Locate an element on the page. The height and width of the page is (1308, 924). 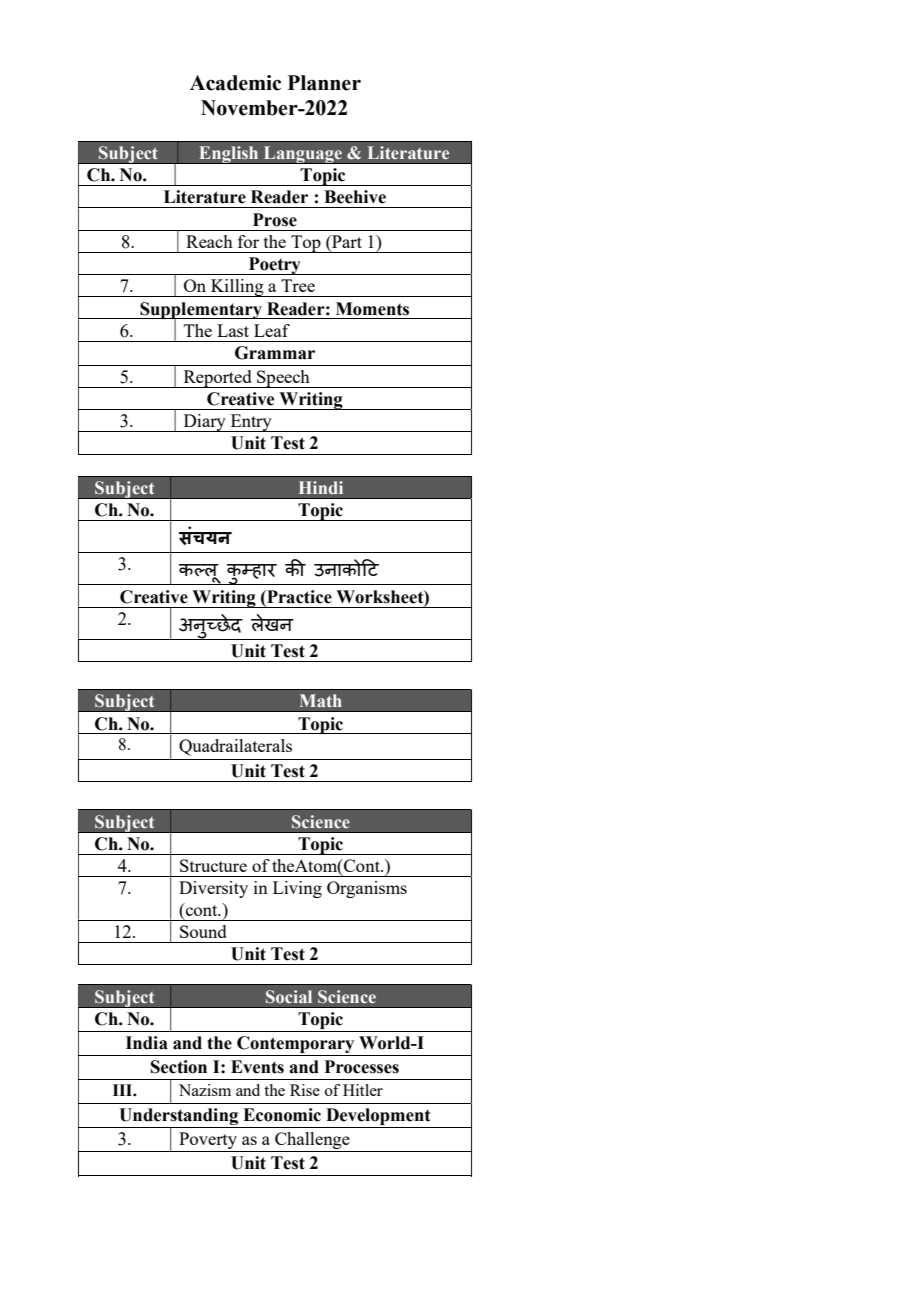
Hindi is located at coordinates (321, 487).
